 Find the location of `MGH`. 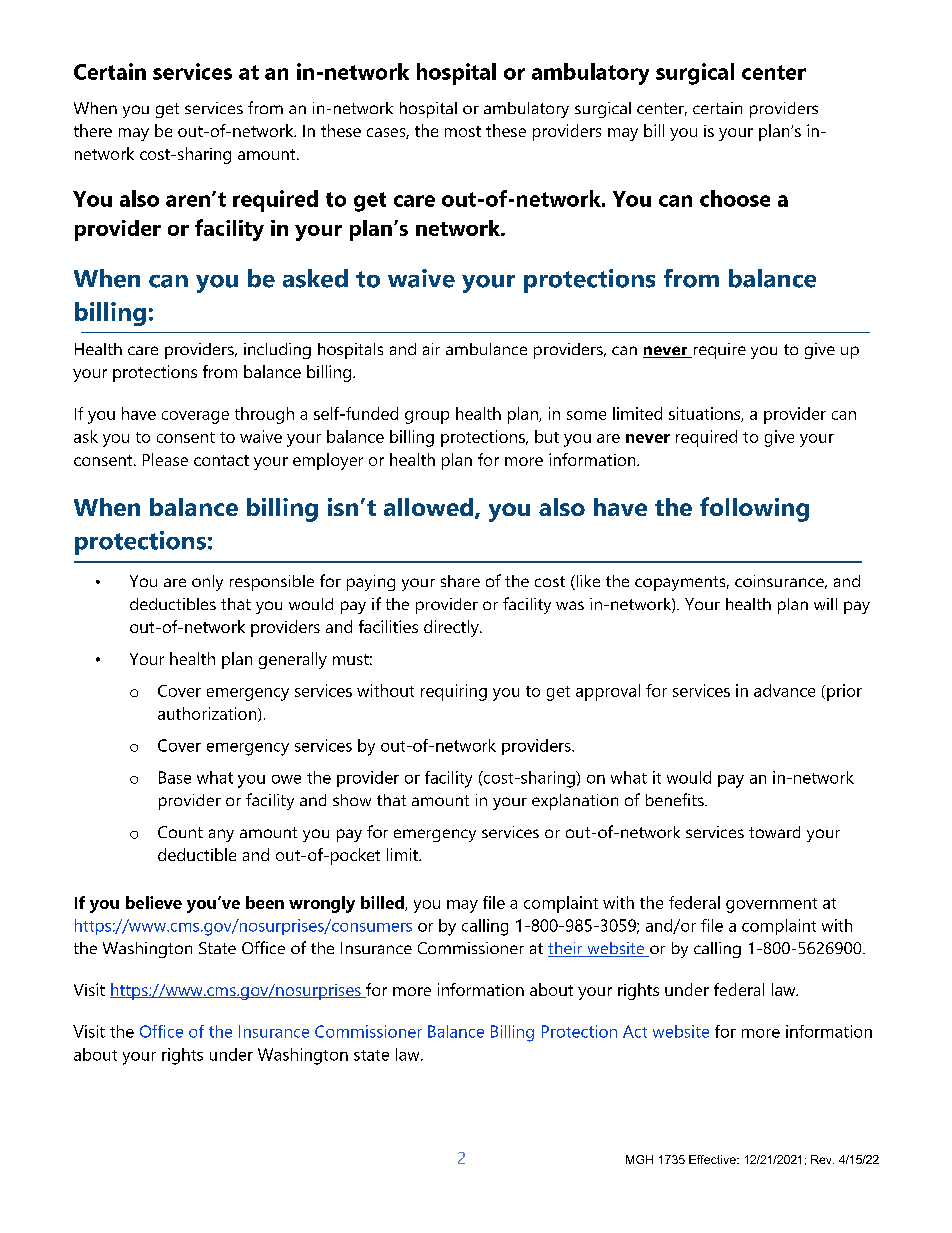

MGH is located at coordinates (639, 1159).
